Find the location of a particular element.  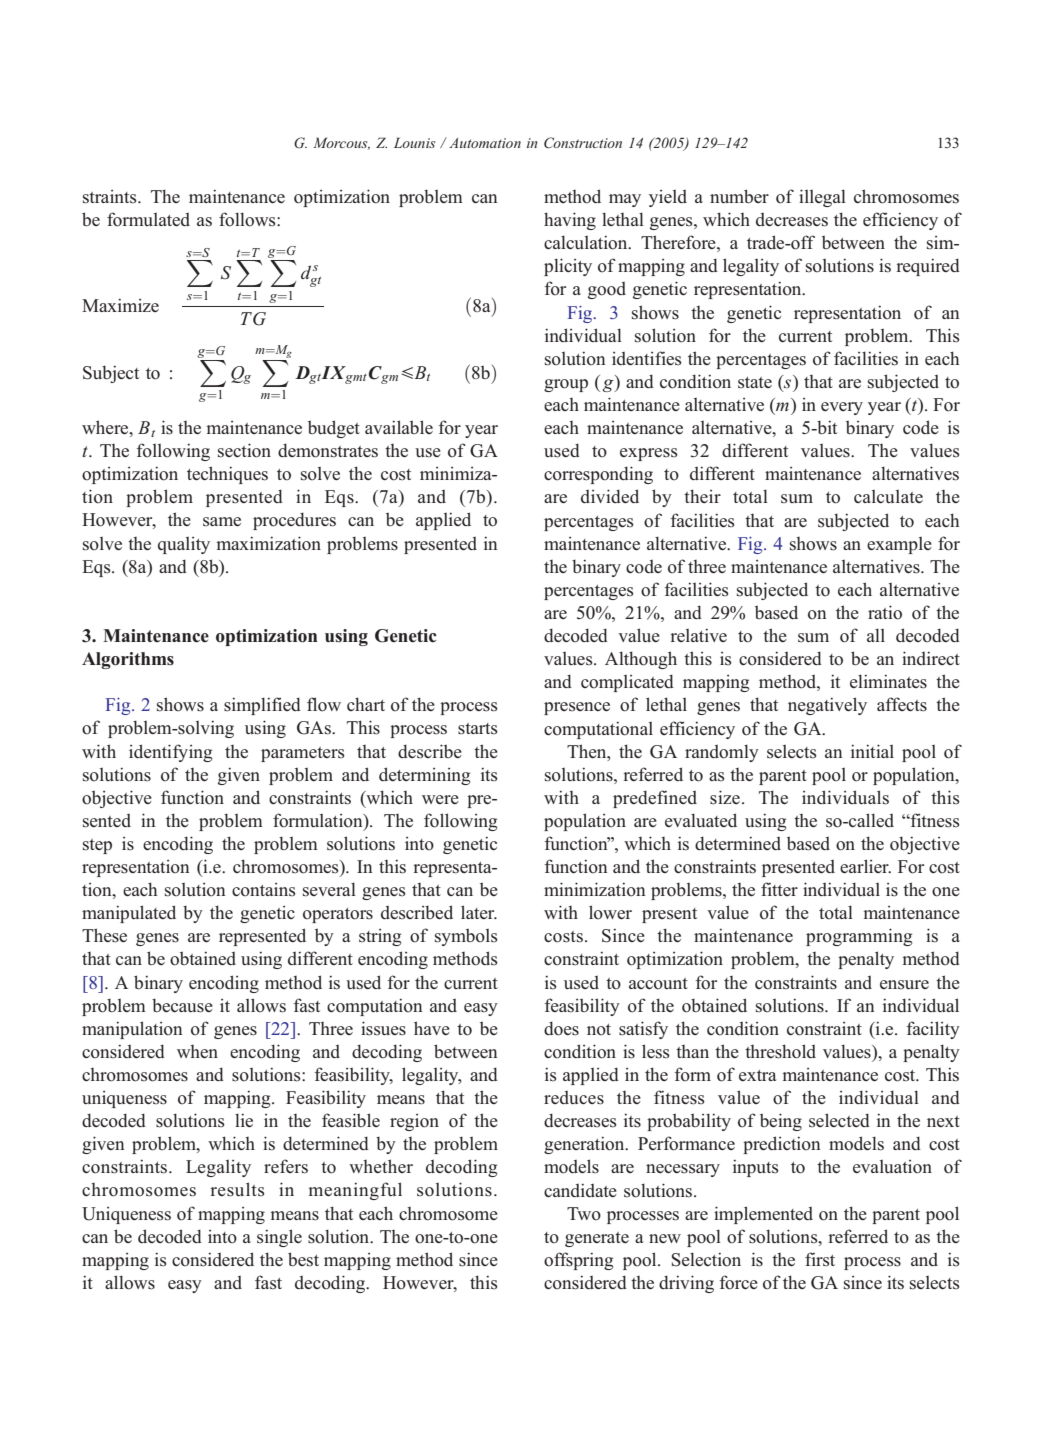

offspring is located at coordinates (578, 1261).
